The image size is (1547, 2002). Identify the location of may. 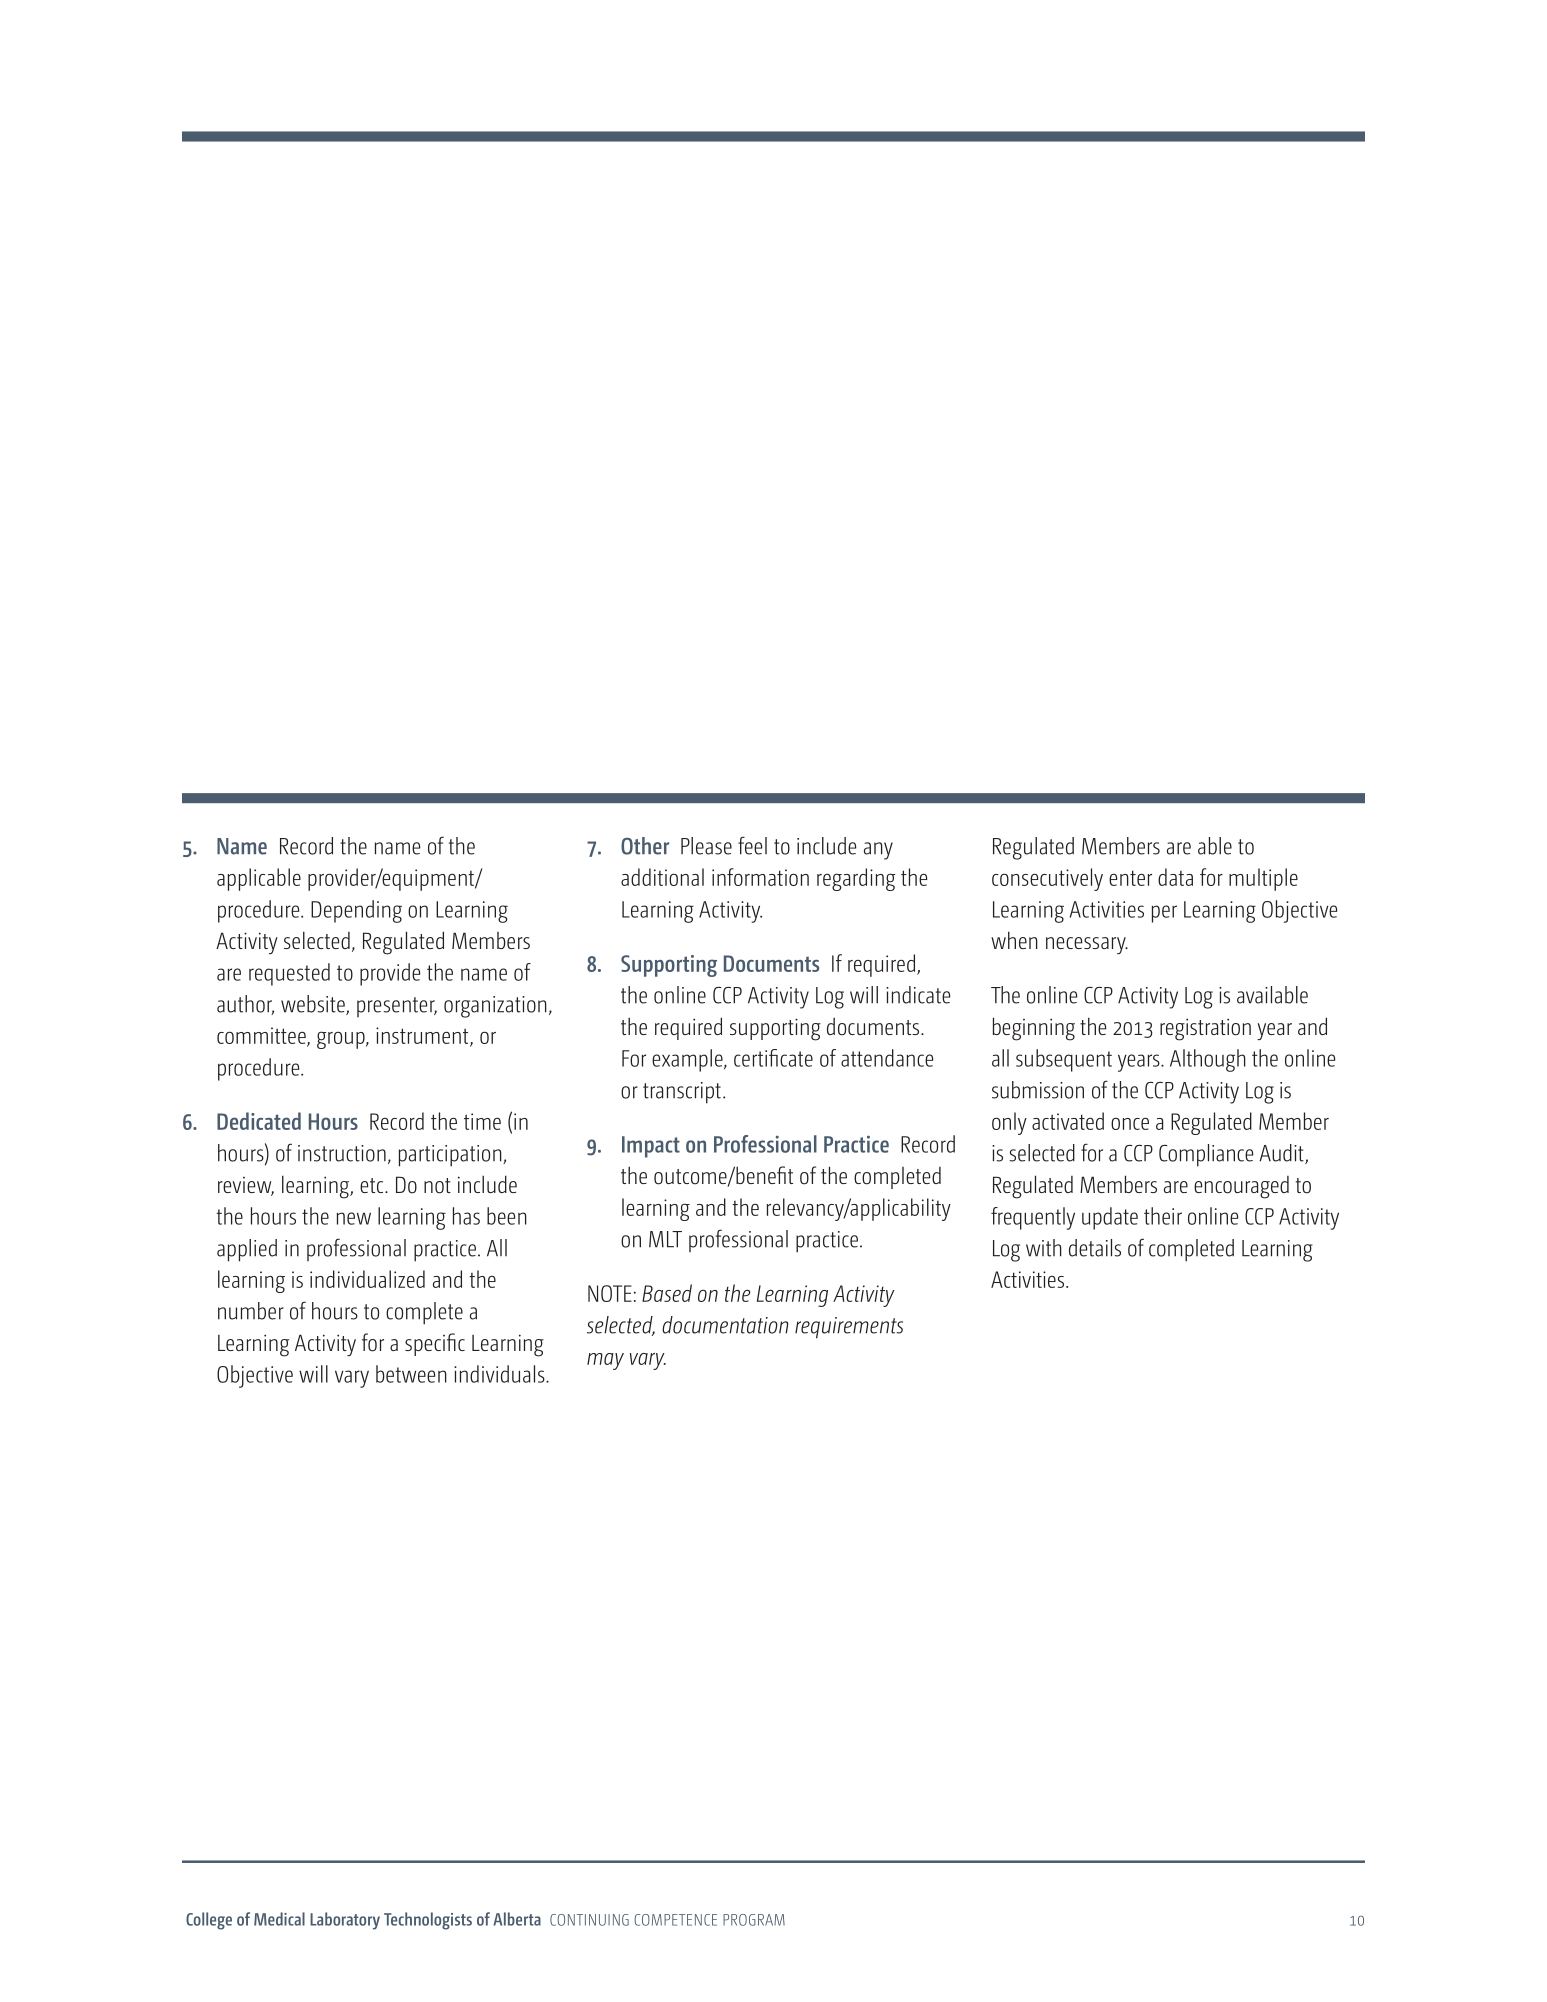
(605, 1361).
